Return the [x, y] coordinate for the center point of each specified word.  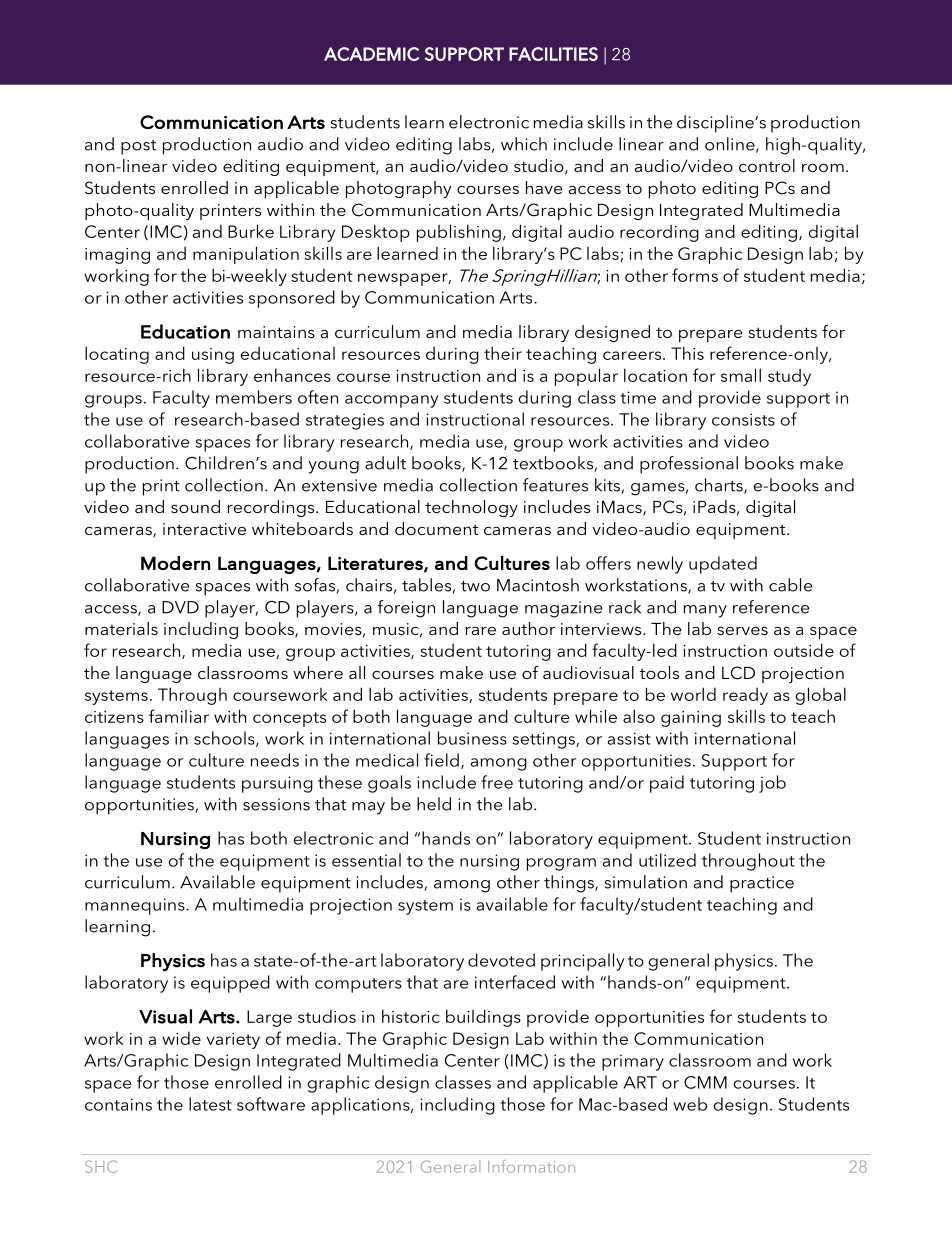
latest [210, 1104]
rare [480, 630]
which [524, 144]
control [767, 165]
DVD [180, 607]
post [138, 147]
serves [742, 630]
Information [531, 1166]
